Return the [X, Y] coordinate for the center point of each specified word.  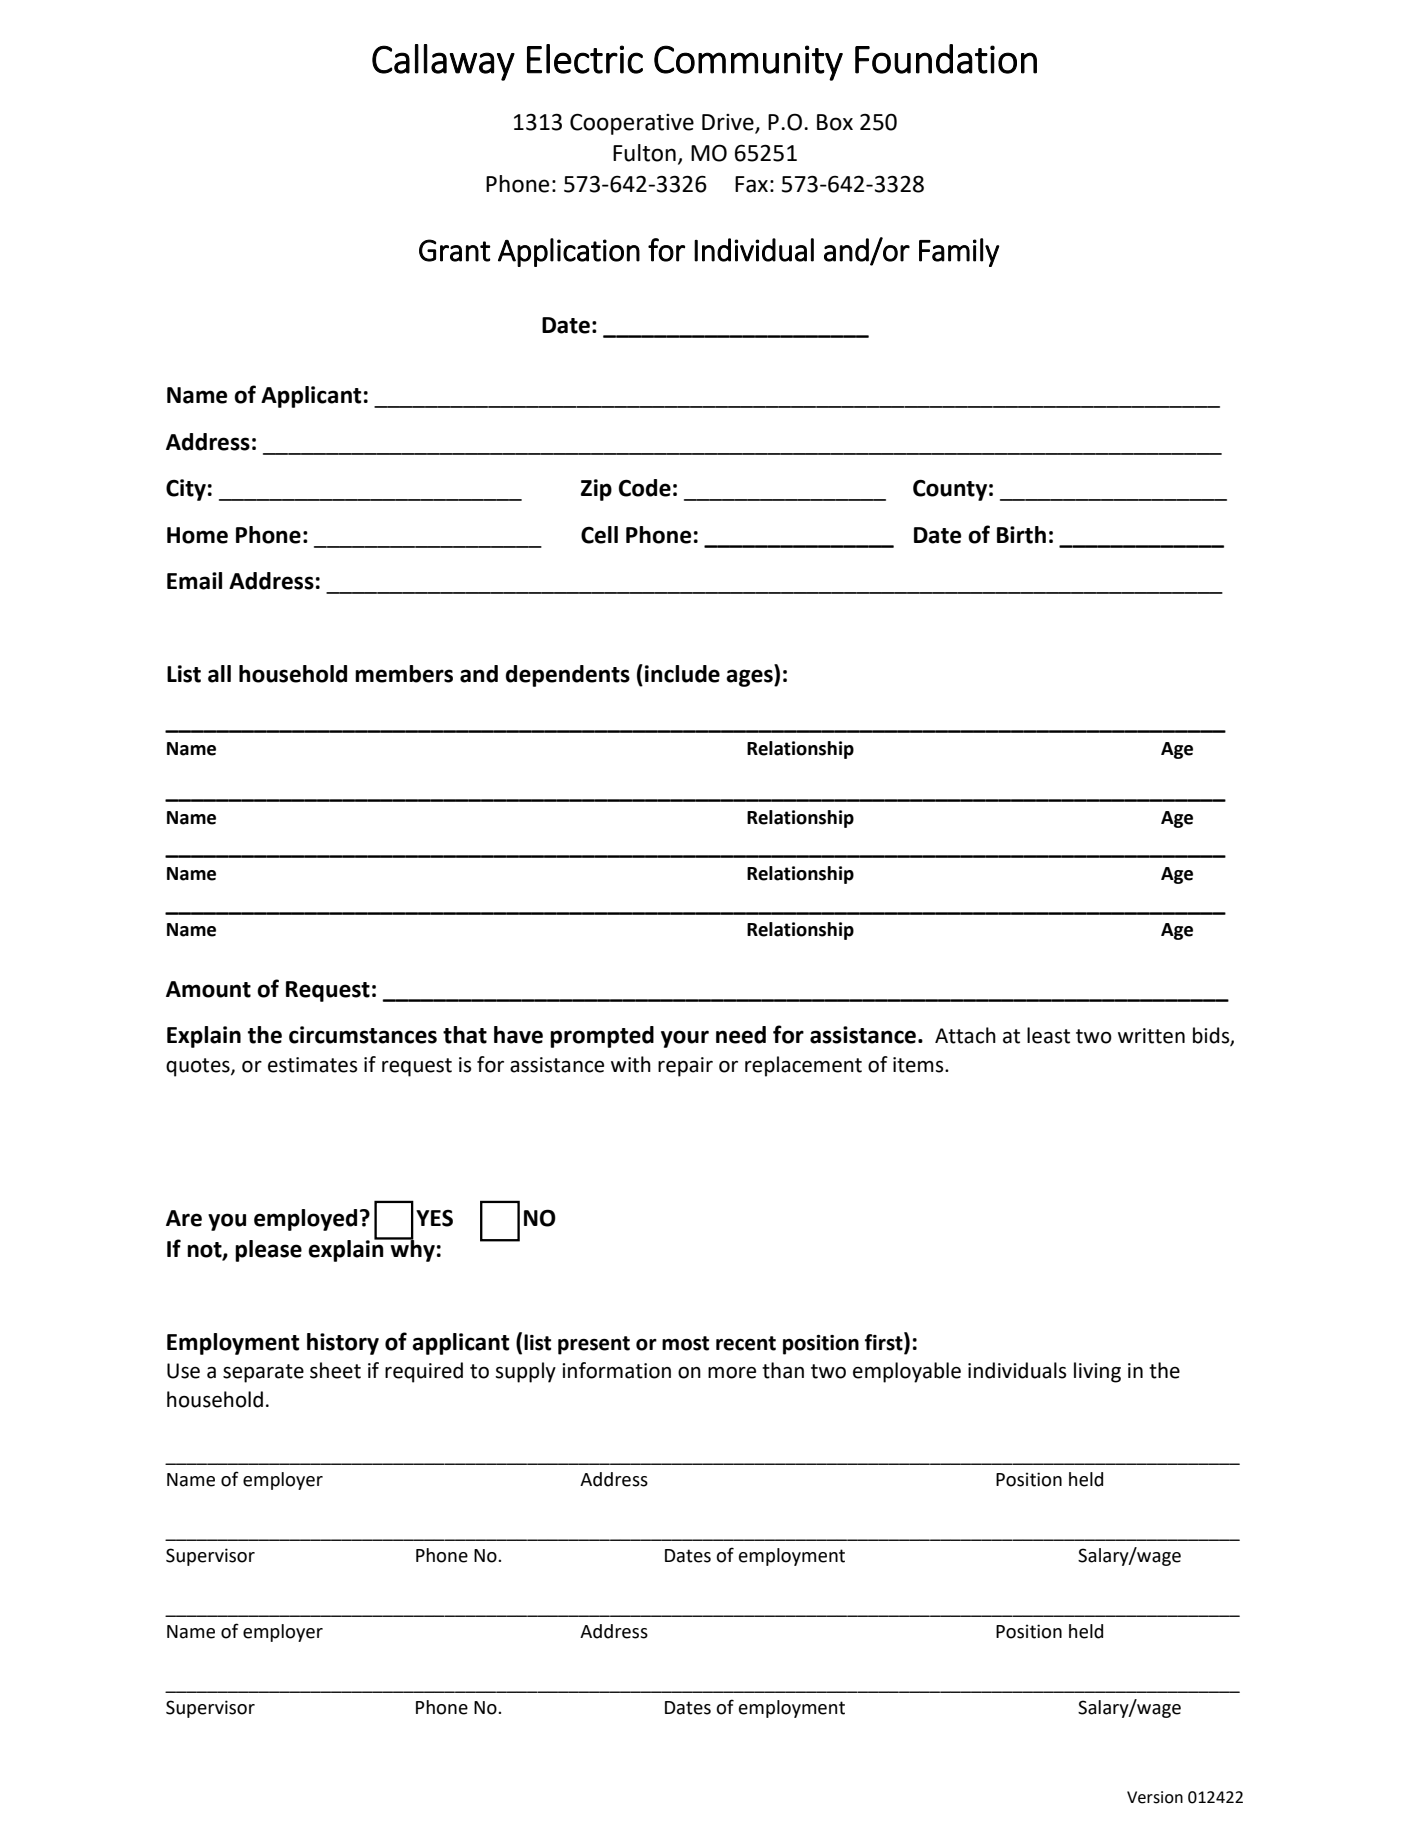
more [732, 1373]
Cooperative [632, 124]
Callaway [443, 62]
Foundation [946, 59]
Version [1155, 1797]
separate [263, 1373]
